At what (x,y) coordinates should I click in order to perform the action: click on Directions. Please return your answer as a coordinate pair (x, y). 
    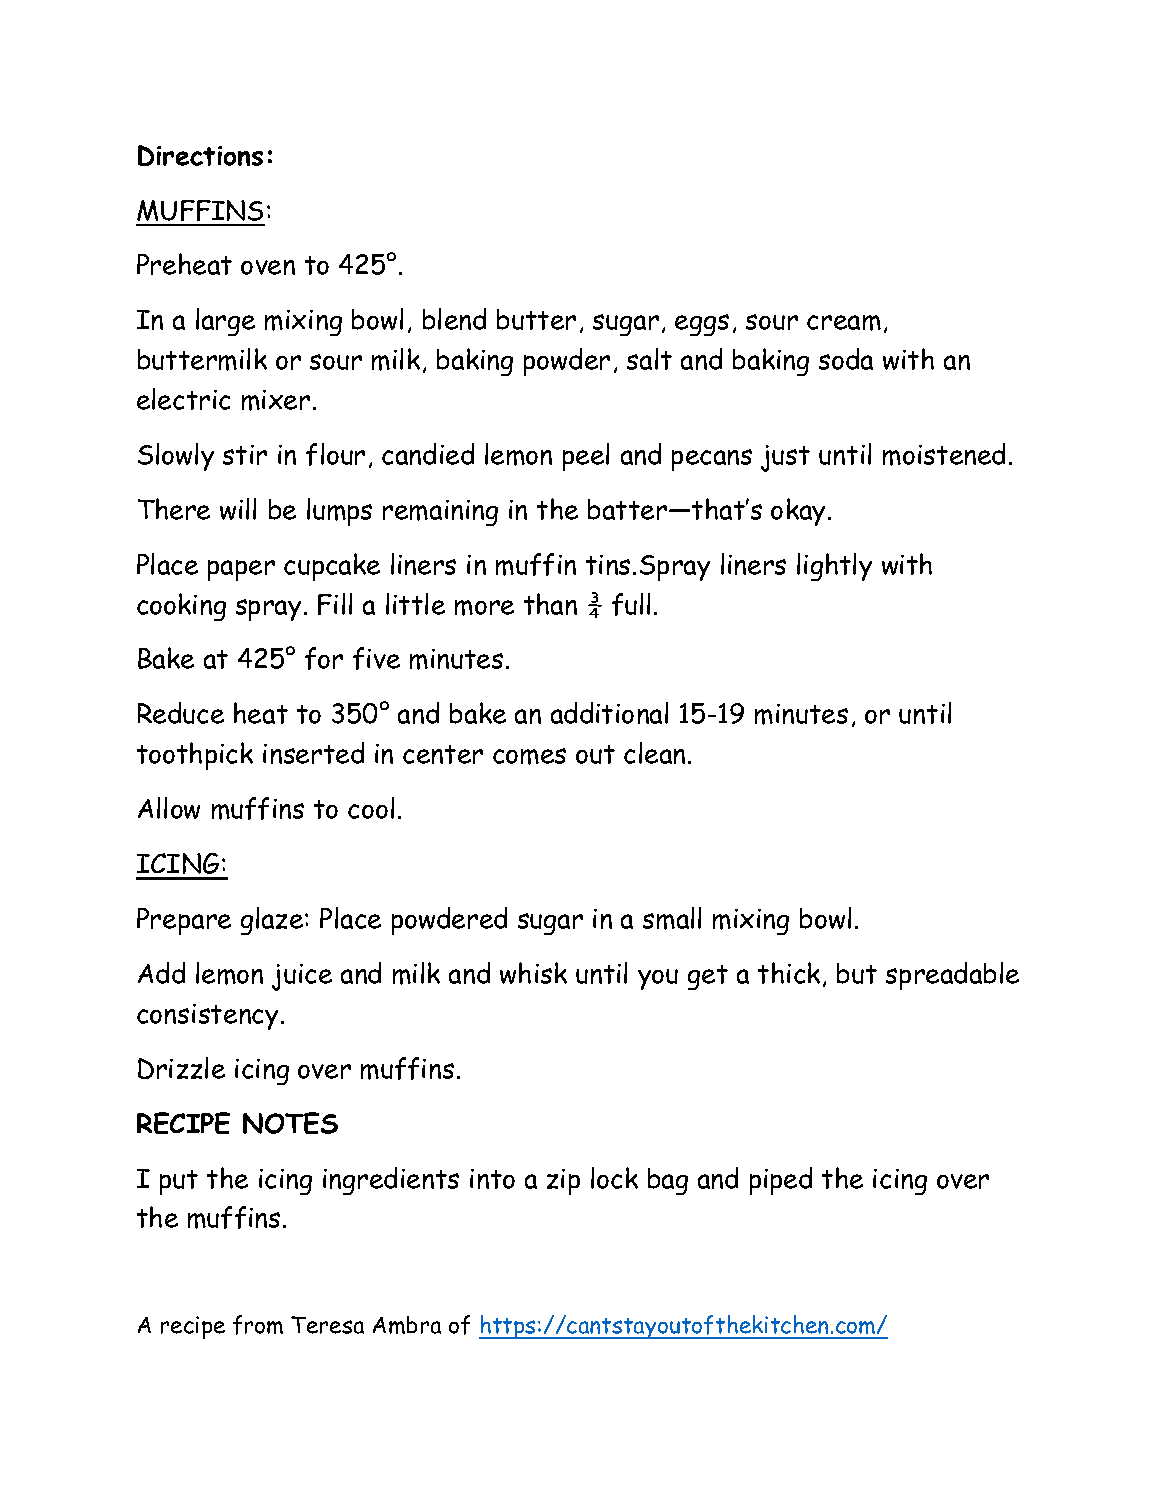
    Looking at the image, I should click on (200, 155).
